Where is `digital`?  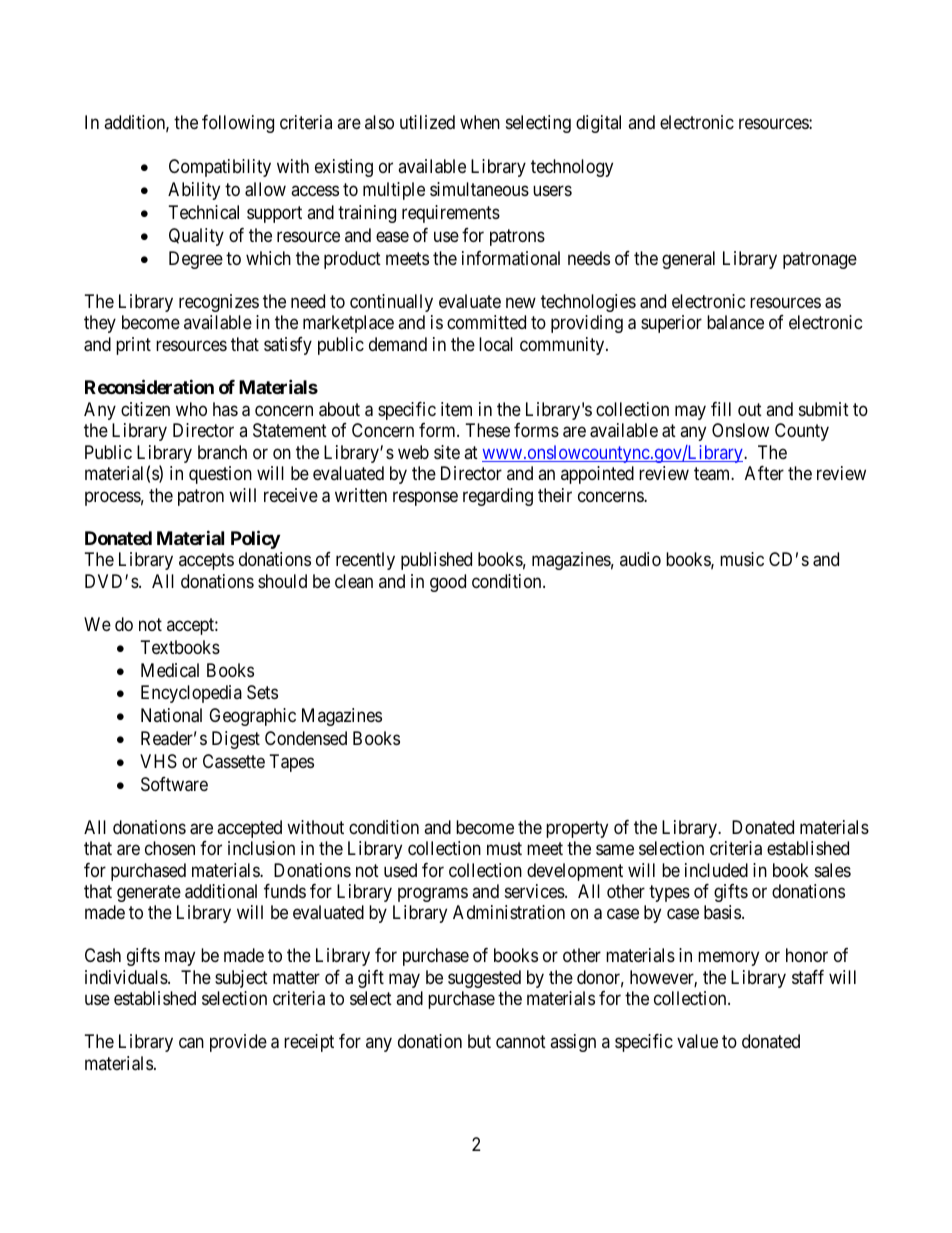
digital is located at coordinates (598, 124).
